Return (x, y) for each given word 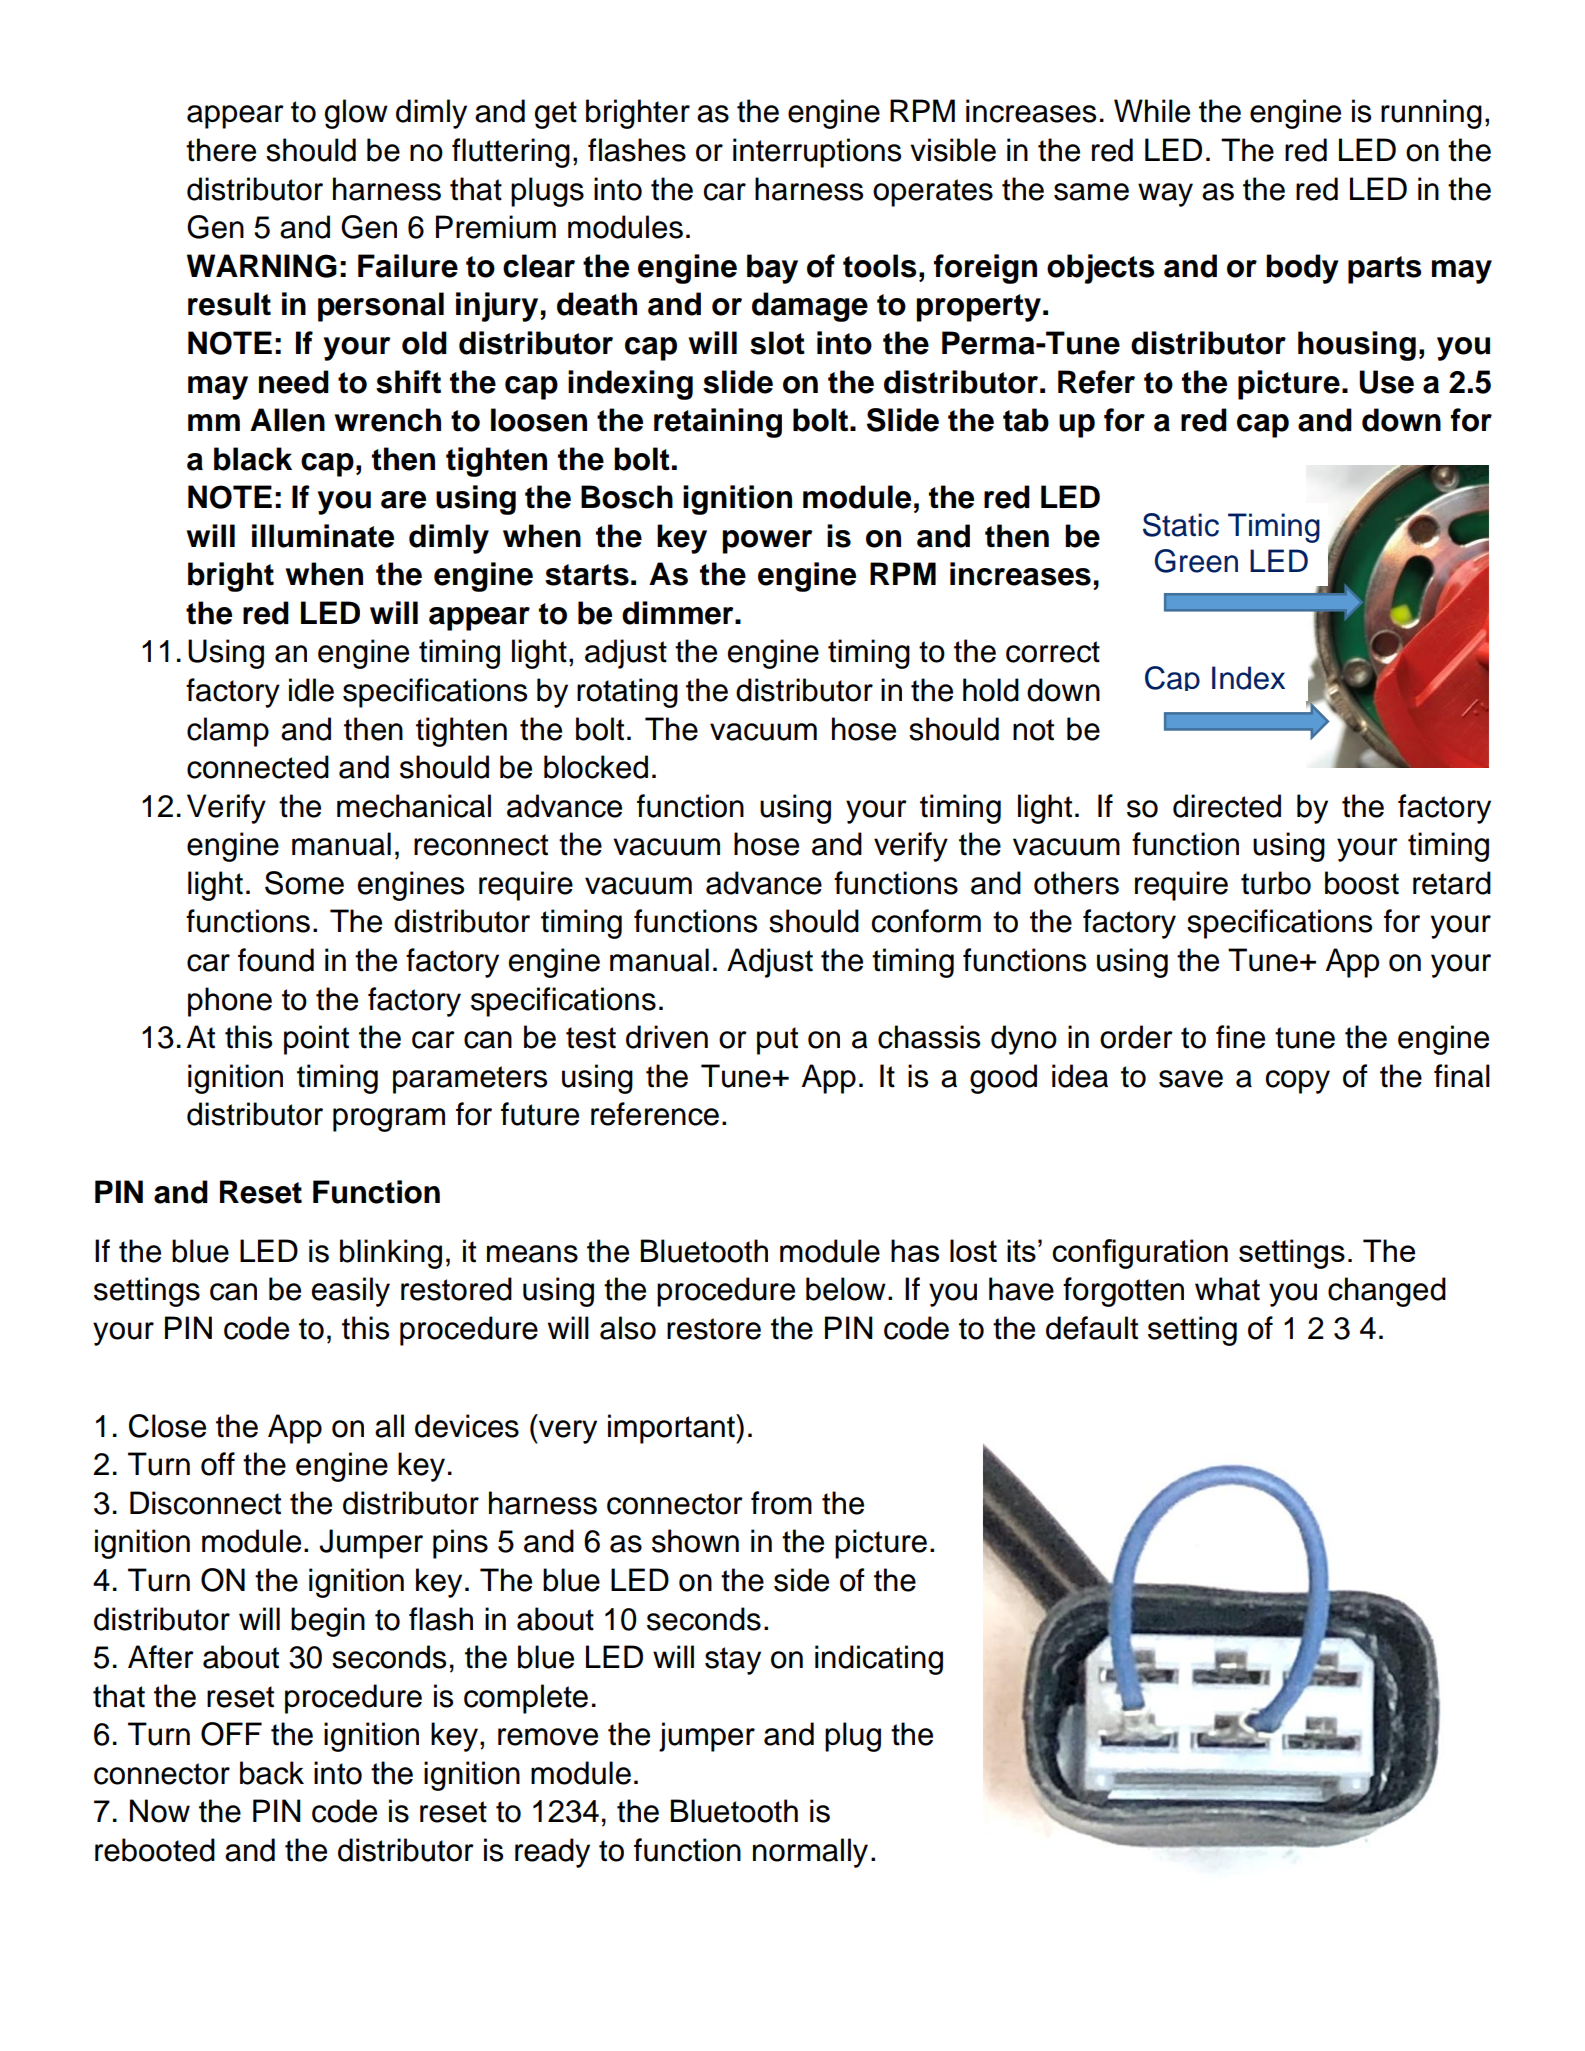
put (777, 1041)
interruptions (817, 153)
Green (1196, 561)
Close (167, 1426)
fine (1240, 1037)
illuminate (323, 536)
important (672, 1429)
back (272, 1773)
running (1431, 114)
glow (356, 114)
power (767, 542)
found (276, 960)
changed (1387, 1292)
